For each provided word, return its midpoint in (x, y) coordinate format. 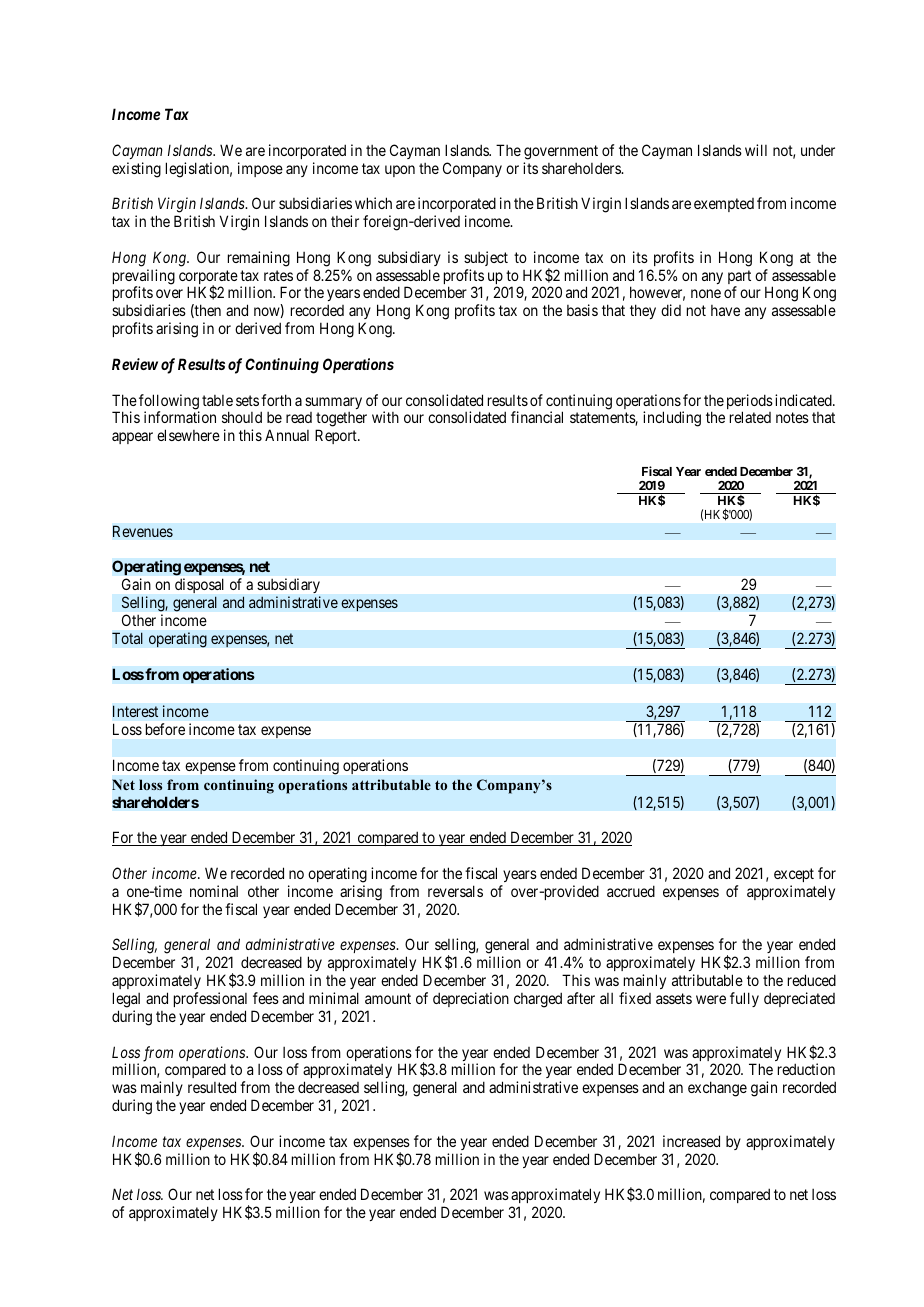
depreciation (471, 999)
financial (537, 417)
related (750, 417)
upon (400, 171)
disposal (199, 585)
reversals (455, 891)
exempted (724, 205)
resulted (212, 1087)
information (180, 417)
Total (127, 638)
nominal (214, 891)
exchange (717, 1089)
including (672, 419)
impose (260, 169)
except (794, 875)
